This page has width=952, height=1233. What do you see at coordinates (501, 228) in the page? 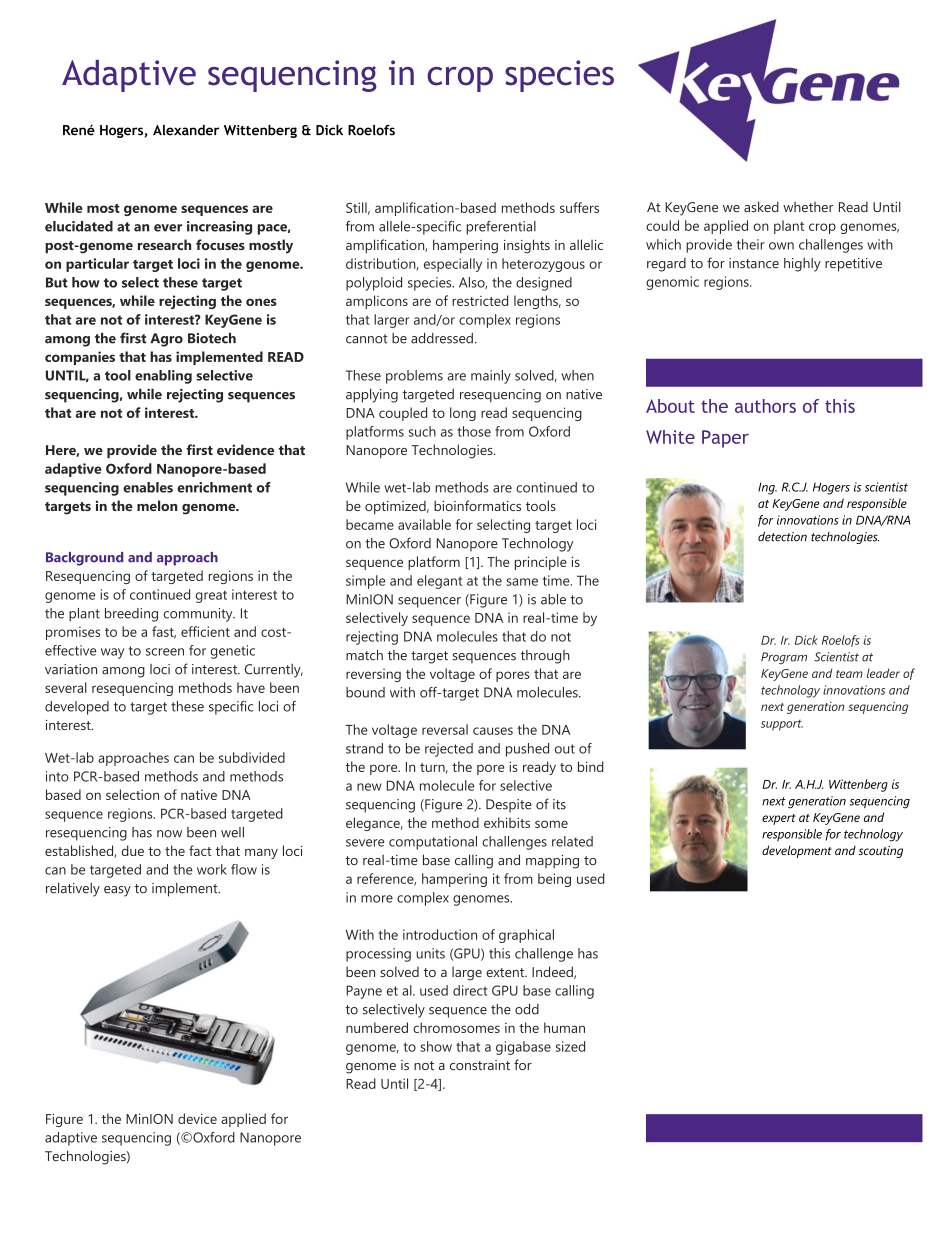
I see `preferential` at bounding box center [501, 228].
